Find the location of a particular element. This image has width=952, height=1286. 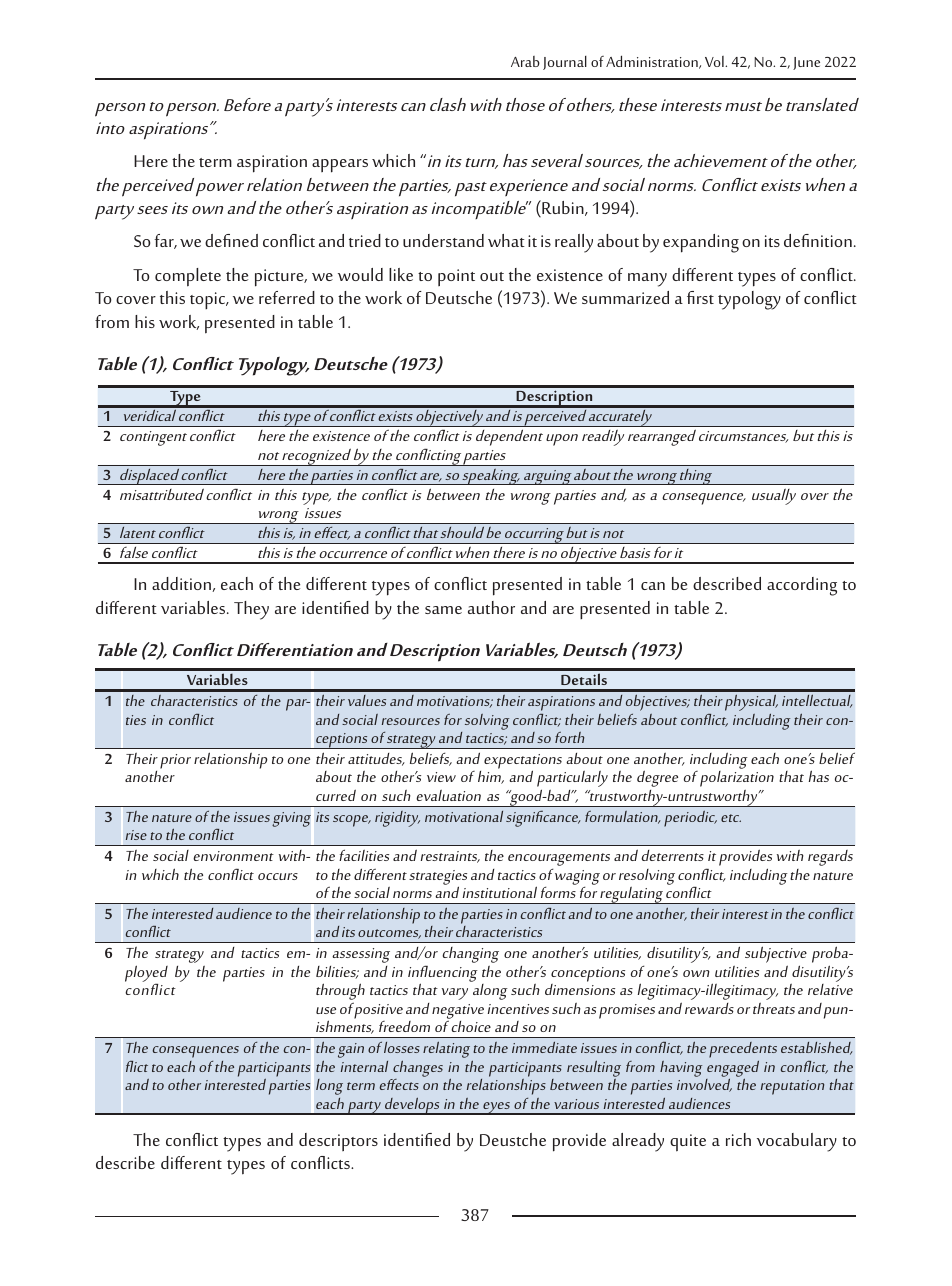

They is located at coordinates (251, 610).
